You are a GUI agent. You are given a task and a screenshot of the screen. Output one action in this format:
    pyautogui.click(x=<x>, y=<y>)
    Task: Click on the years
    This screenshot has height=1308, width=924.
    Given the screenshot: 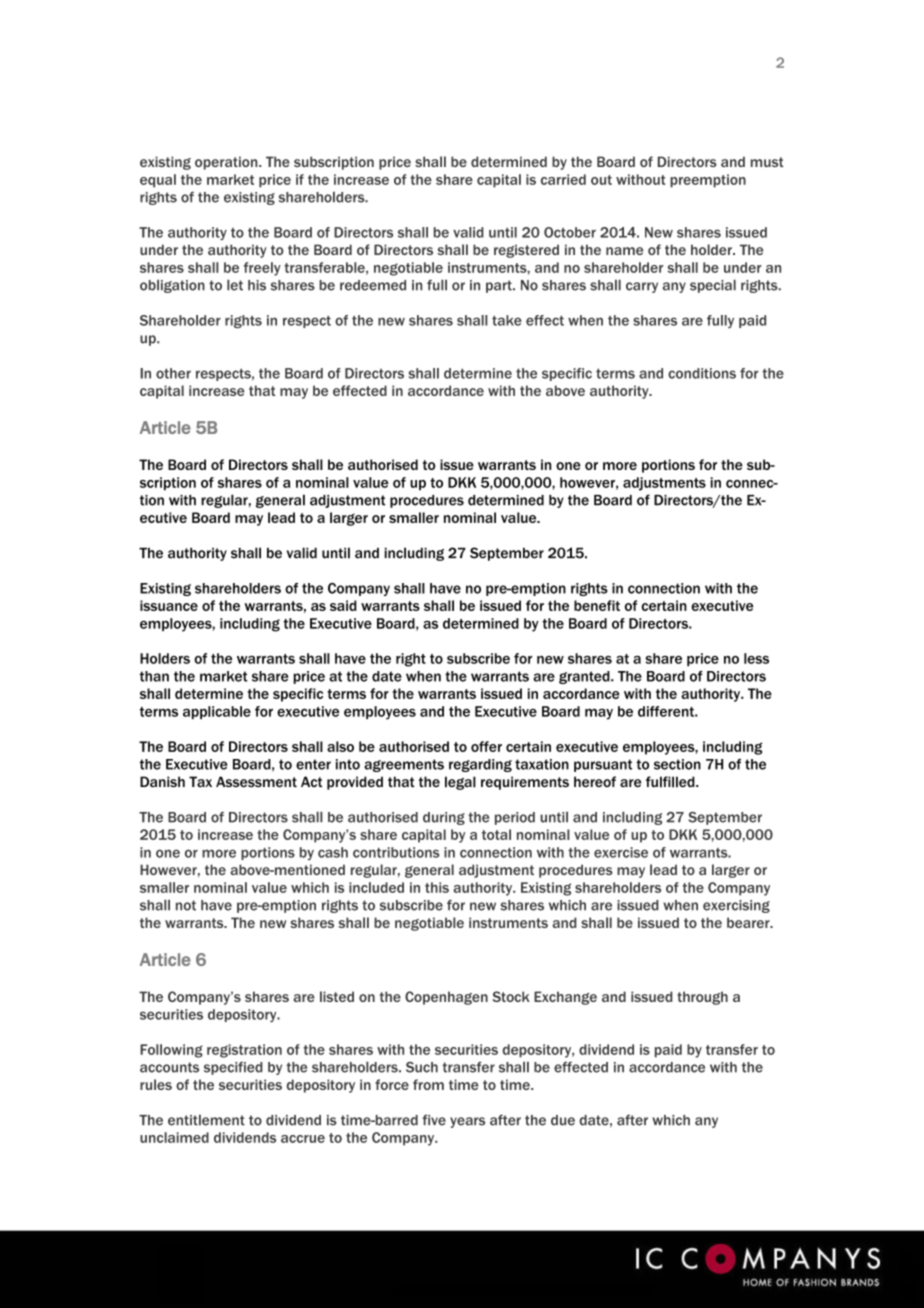 What is the action you would take?
    pyautogui.click(x=467, y=1122)
